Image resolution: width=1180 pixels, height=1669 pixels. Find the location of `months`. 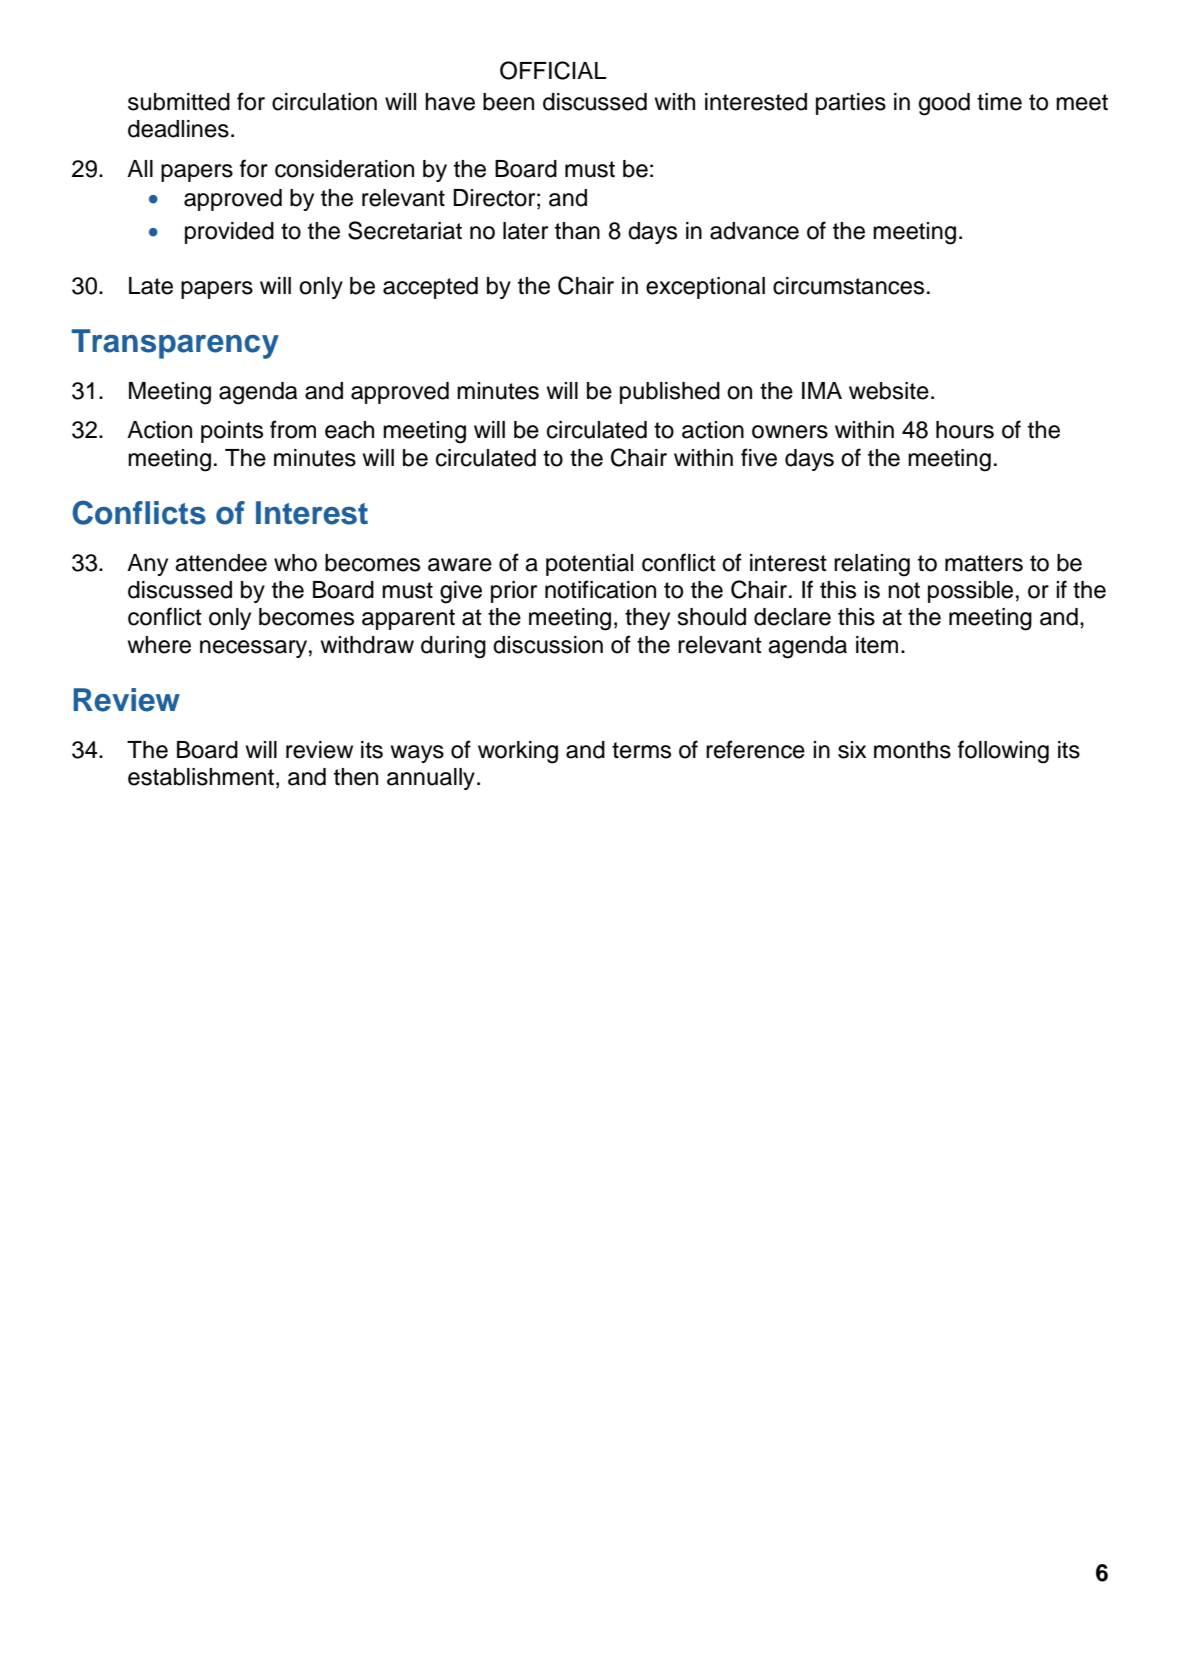

months is located at coordinates (912, 750).
